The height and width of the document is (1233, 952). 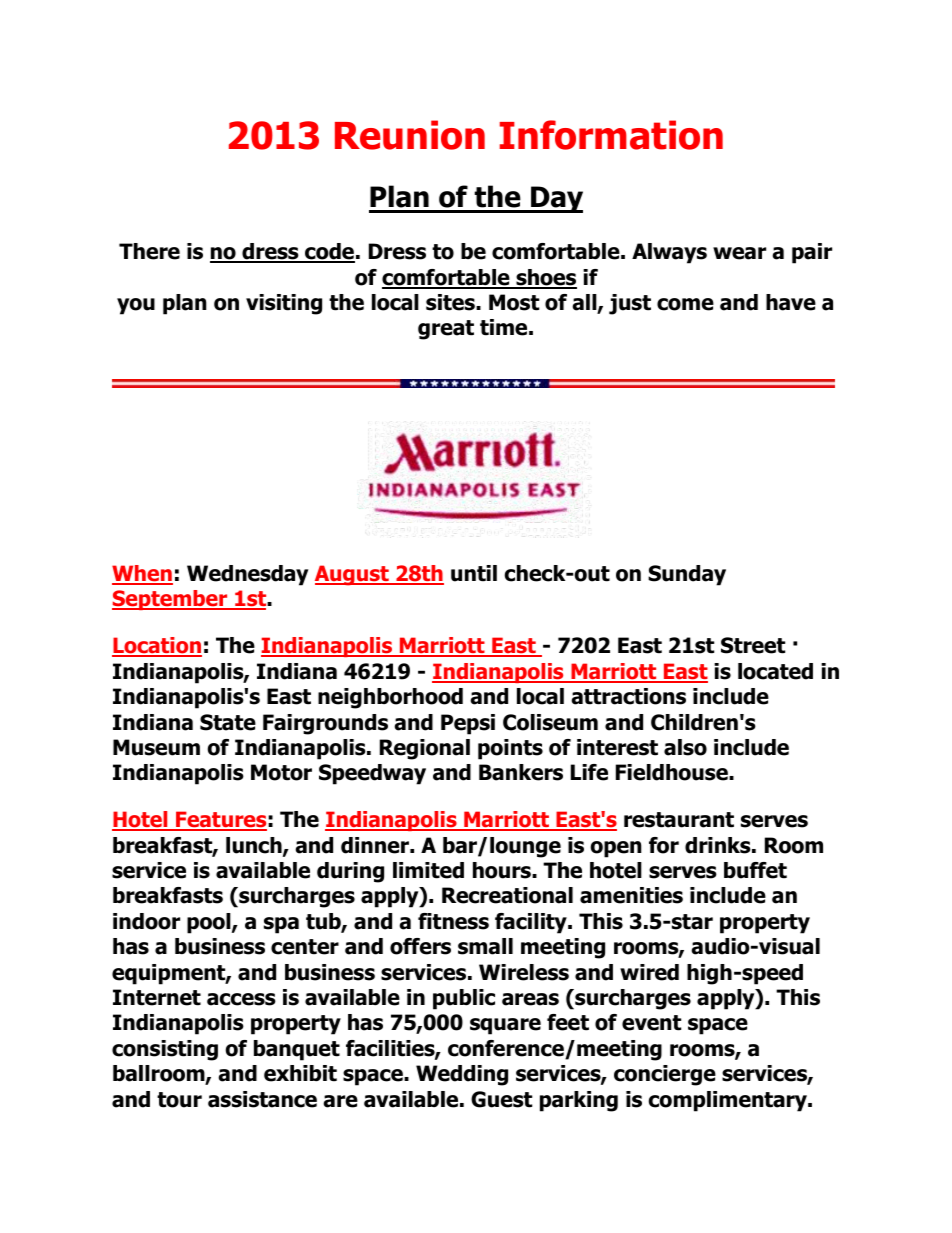 What do you see at coordinates (179, 1100) in the document?
I see `tour` at bounding box center [179, 1100].
